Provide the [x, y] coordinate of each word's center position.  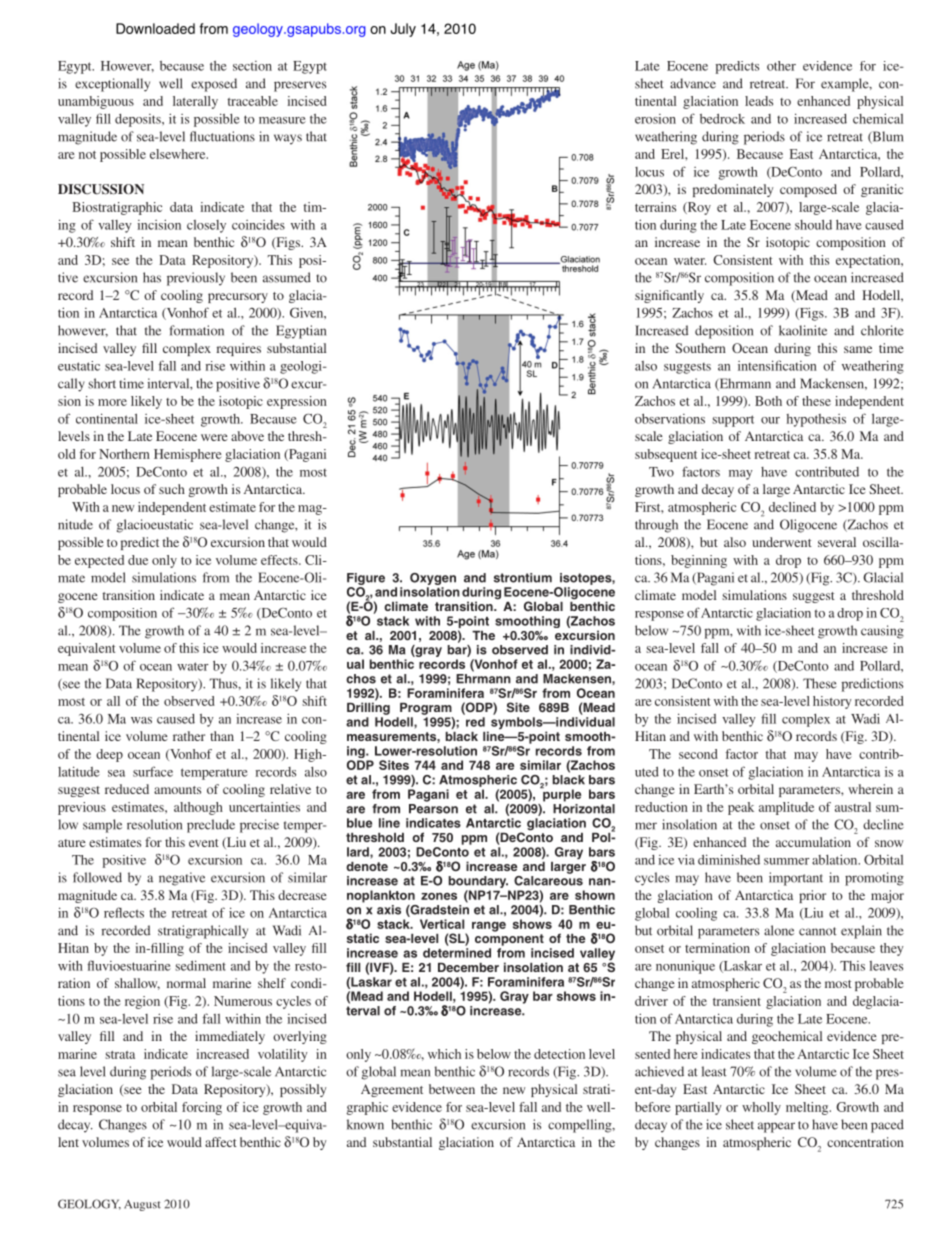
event [204, 843]
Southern [700, 348]
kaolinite [803, 330]
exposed [214, 85]
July [403, 30]
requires [239, 349]
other [781, 66]
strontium [523, 578]
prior [812, 896]
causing [882, 632]
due [138, 560]
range [489, 927]
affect [221, 1142]
